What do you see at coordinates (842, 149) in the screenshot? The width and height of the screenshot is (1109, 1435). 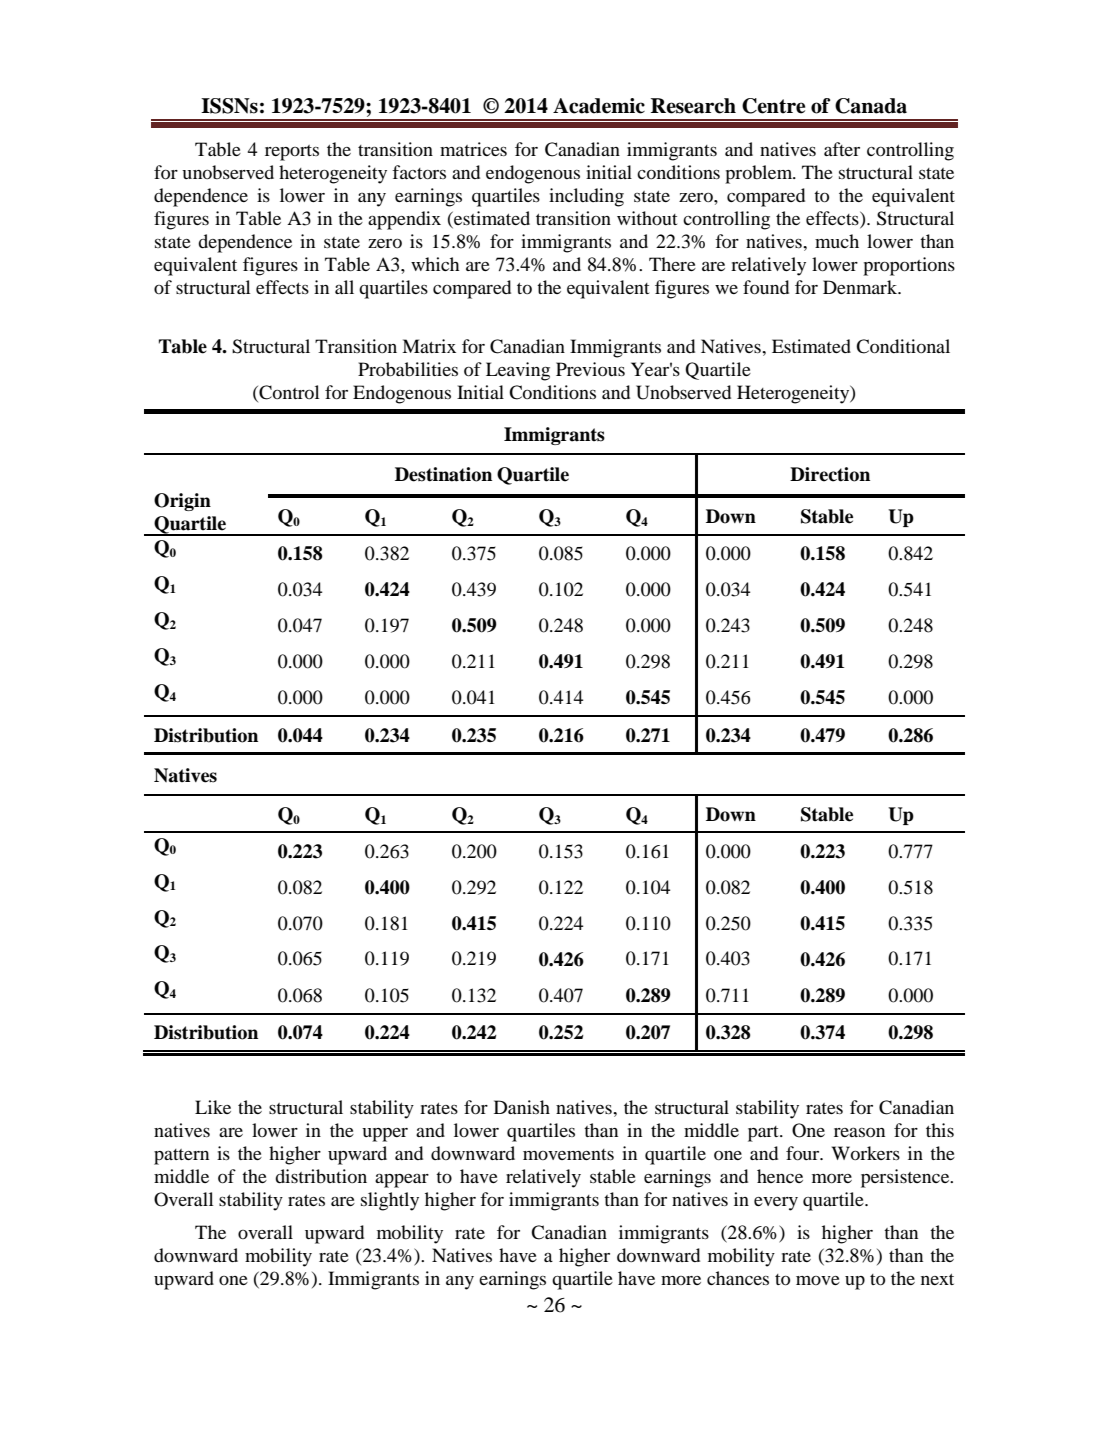 I see `after` at bounding box center [842, 149].
